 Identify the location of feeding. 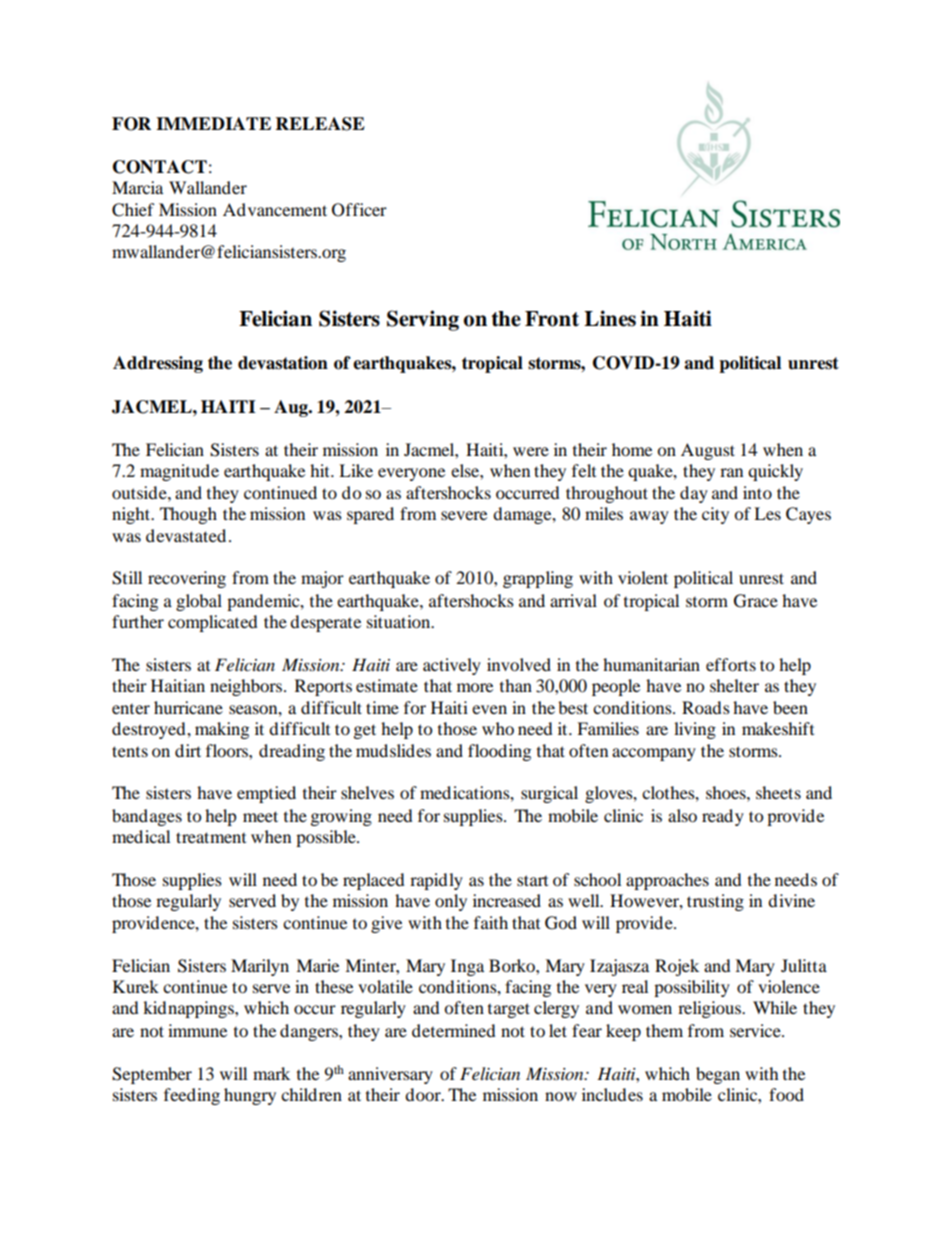
(192, 1096).
